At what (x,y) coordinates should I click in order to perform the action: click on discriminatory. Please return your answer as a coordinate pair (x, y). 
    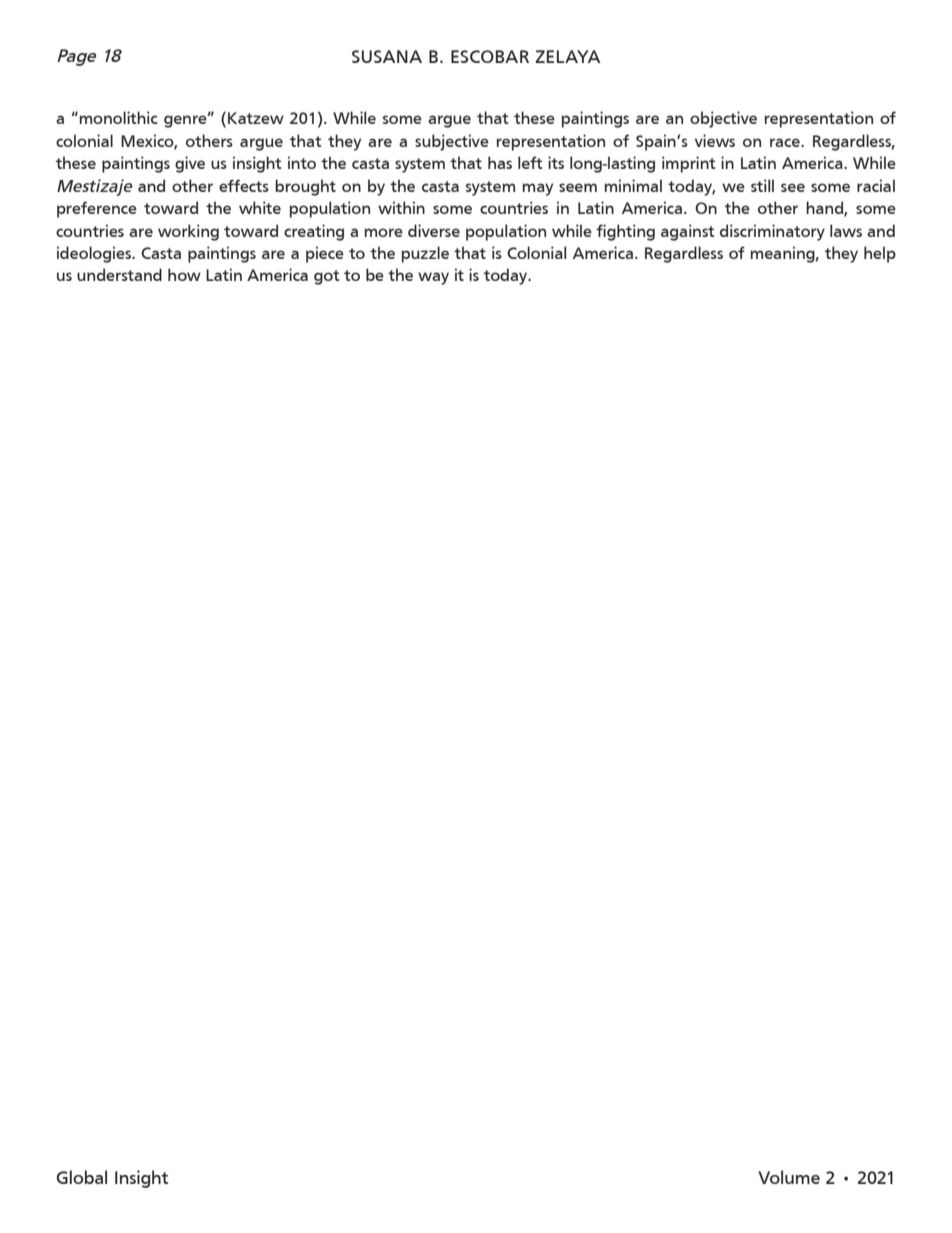
    Looking at the image, I should click on (772, 232).
